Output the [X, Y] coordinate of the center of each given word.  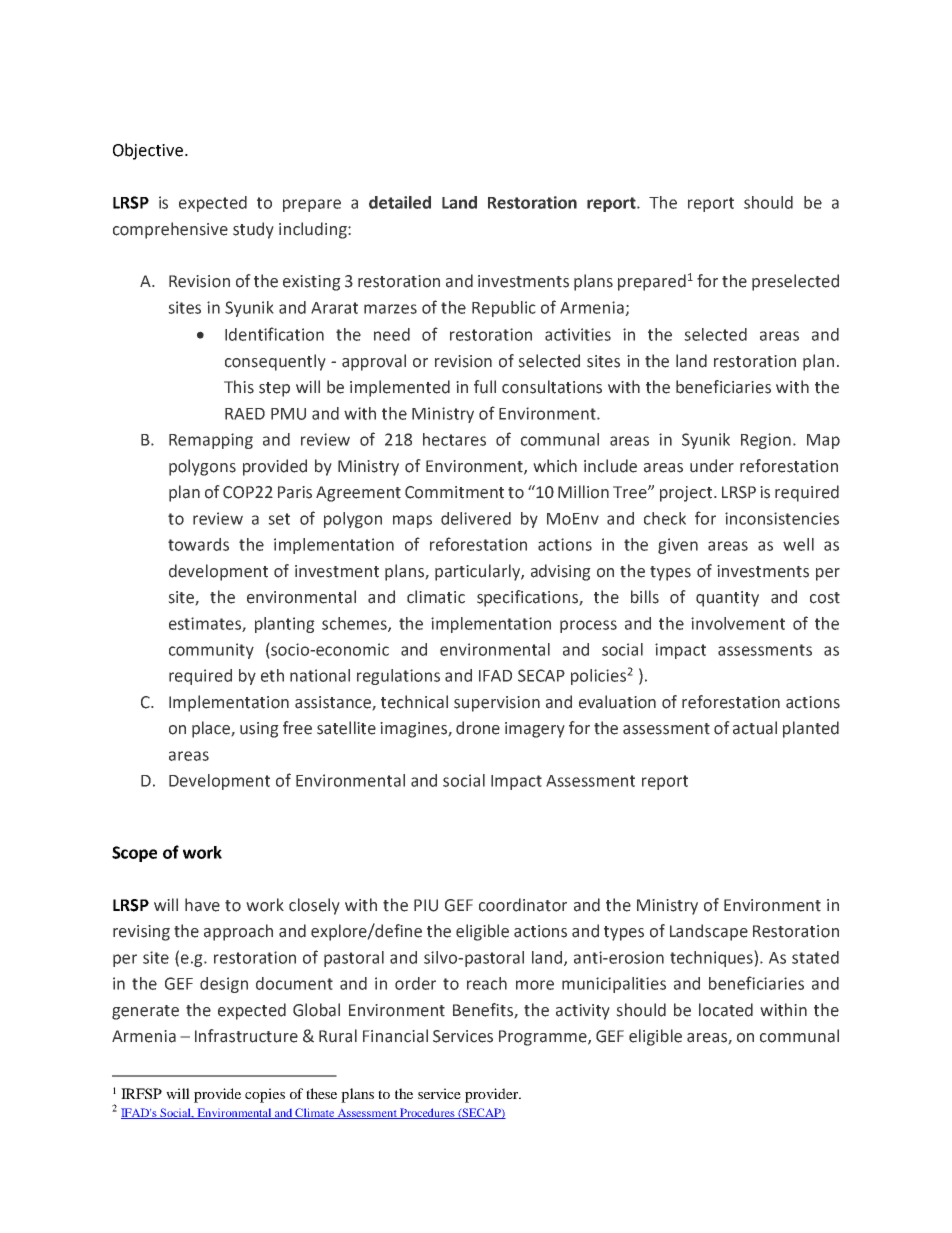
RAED [245, 414]
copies [265, 1095]
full [485, 387]
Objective [149, 151]
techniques [712, 958]
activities [578, 334]
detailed [400, 202]
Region [766, 441]
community [211, 651]
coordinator [523, 905]
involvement [738, 623]
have [202, 905]
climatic [436, 597]
